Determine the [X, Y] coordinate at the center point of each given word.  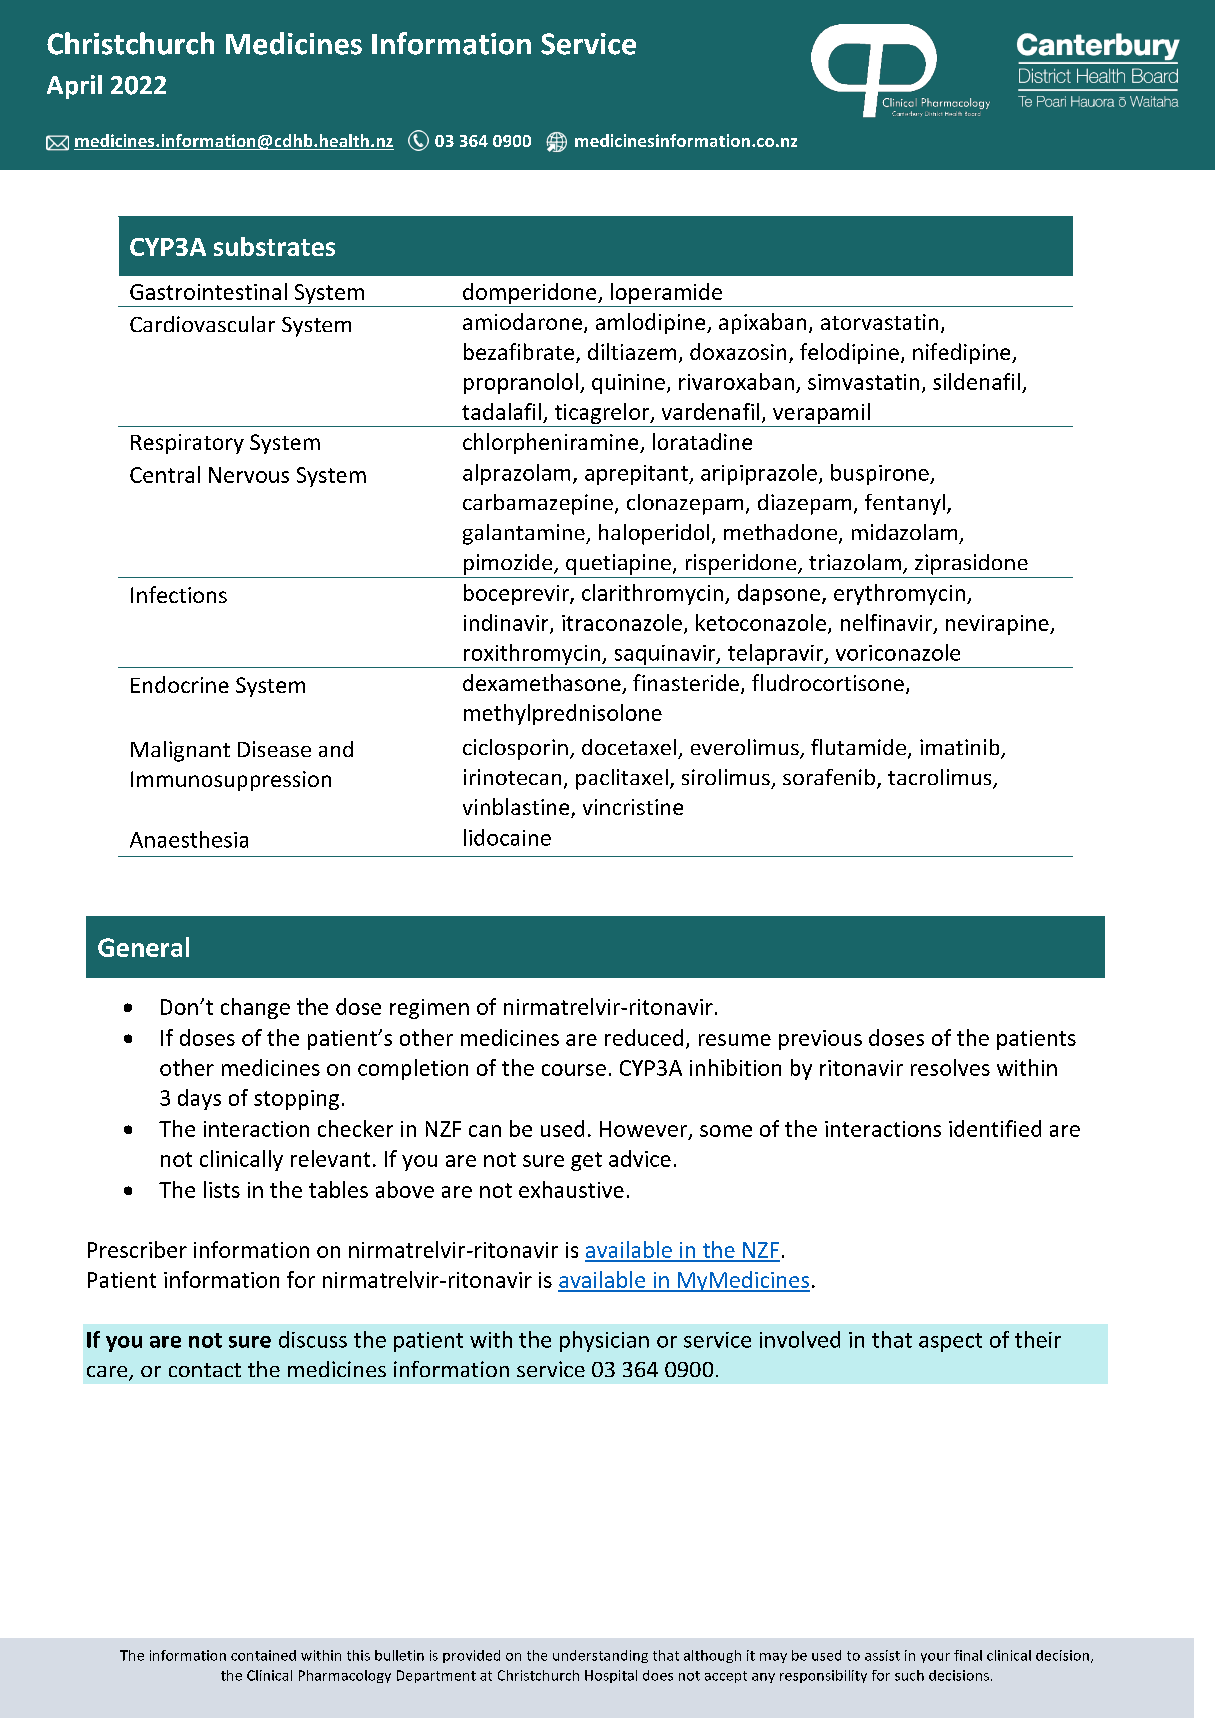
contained [263, 1655]
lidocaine [507, 837]
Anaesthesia [189, 839]
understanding [600, 1656]
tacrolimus [941, 778]
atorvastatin [879, 322]
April [74, 87]
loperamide [666, 295]
